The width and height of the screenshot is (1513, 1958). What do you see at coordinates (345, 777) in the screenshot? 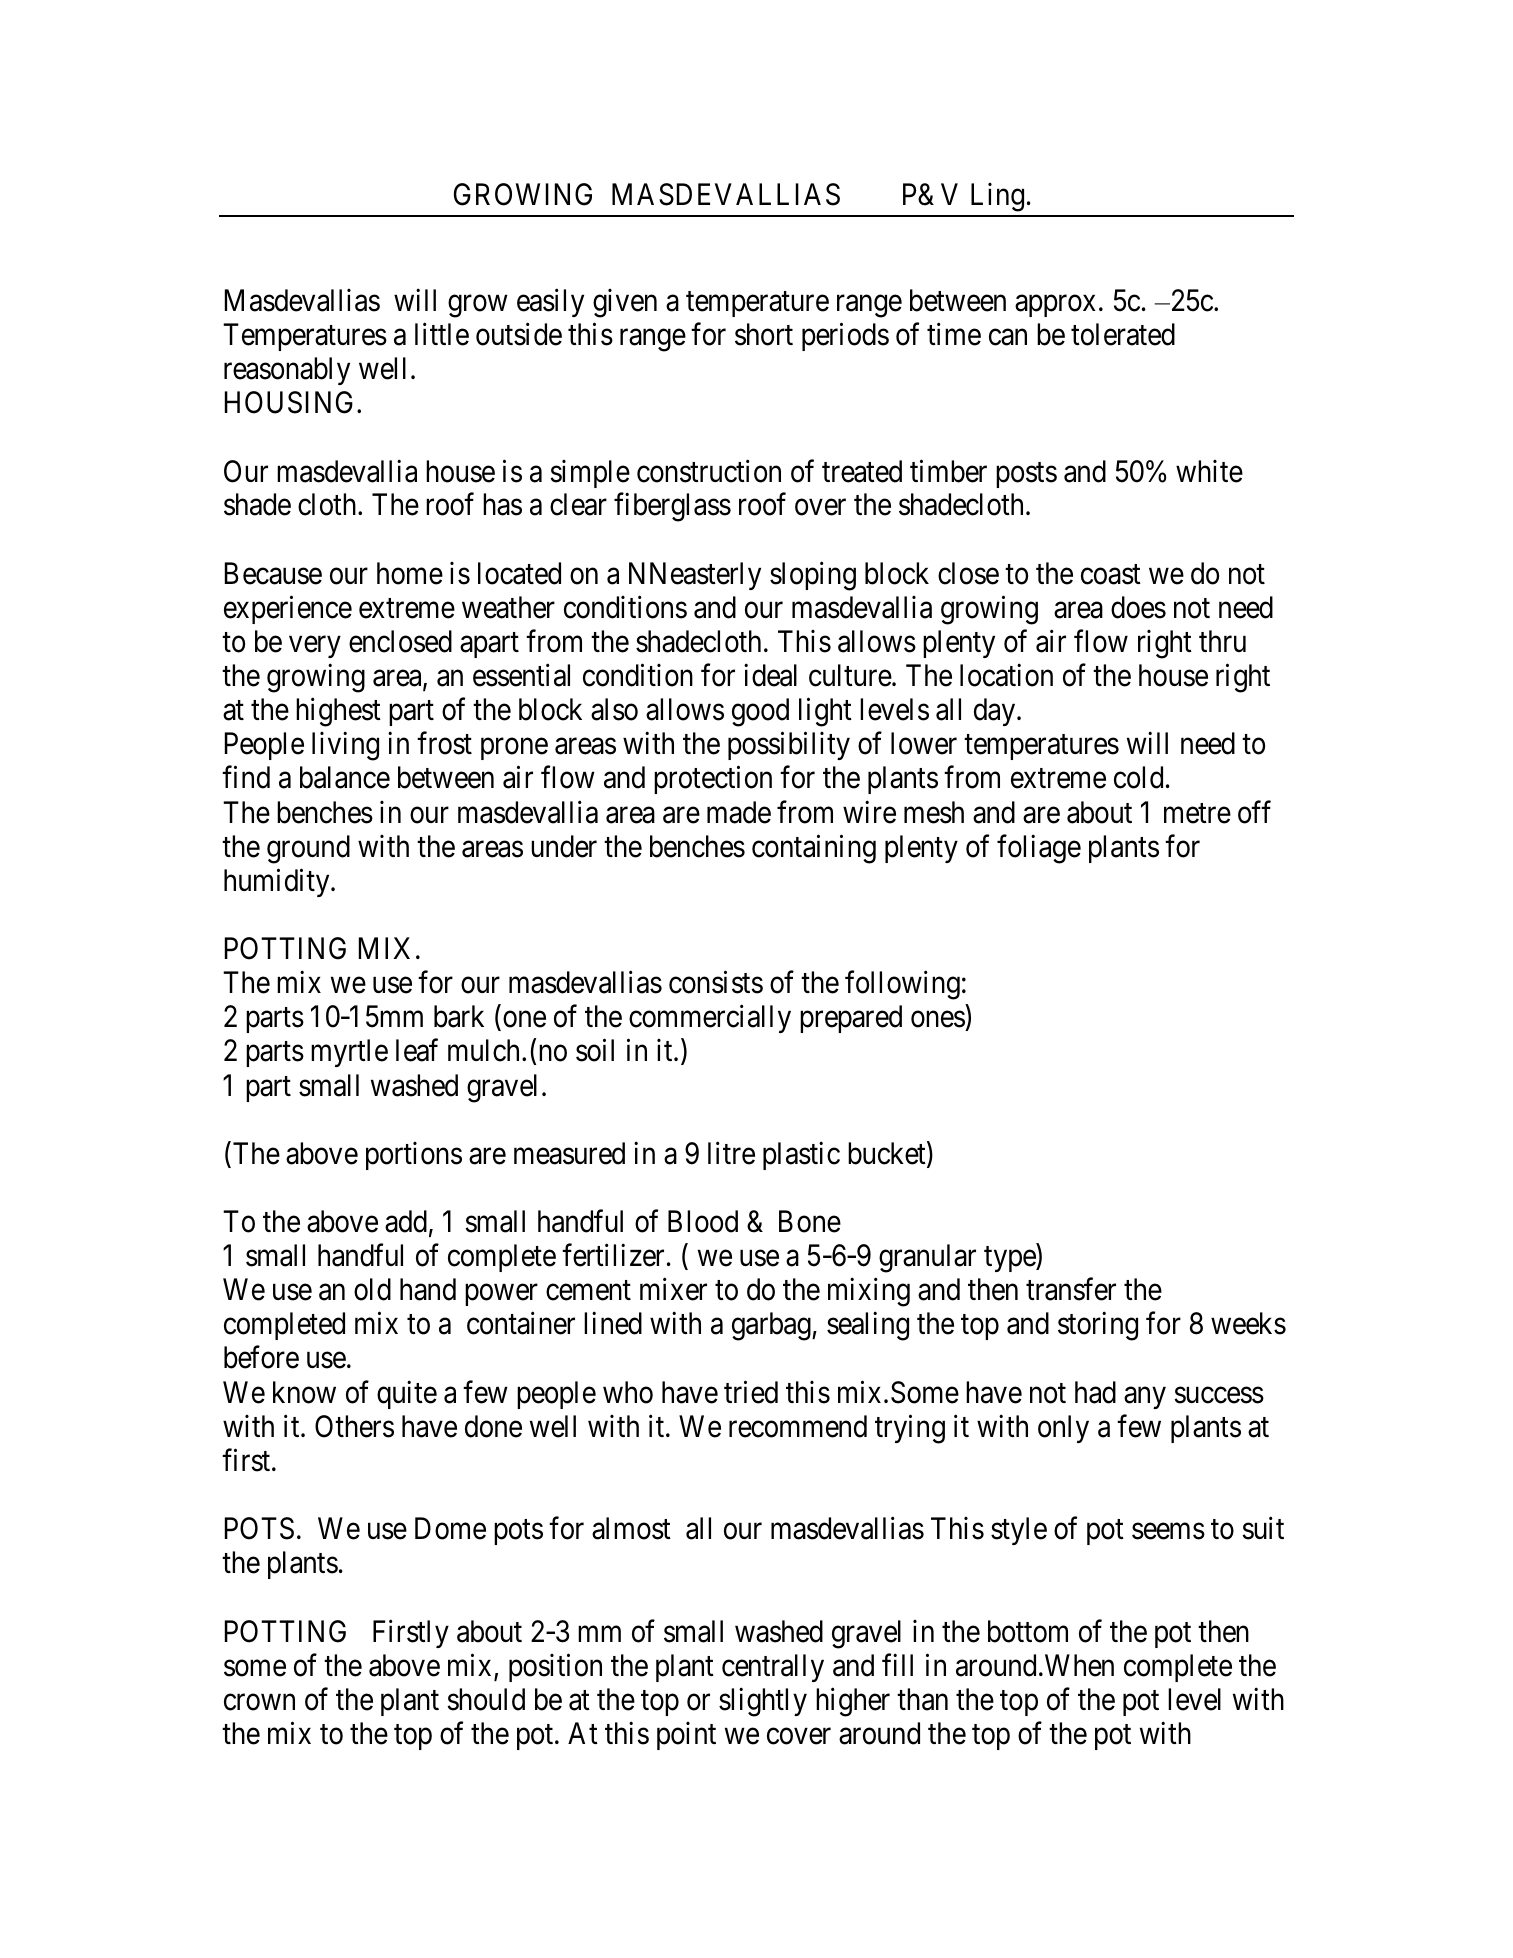
I see `balance` at bounding box center [345, 777].
